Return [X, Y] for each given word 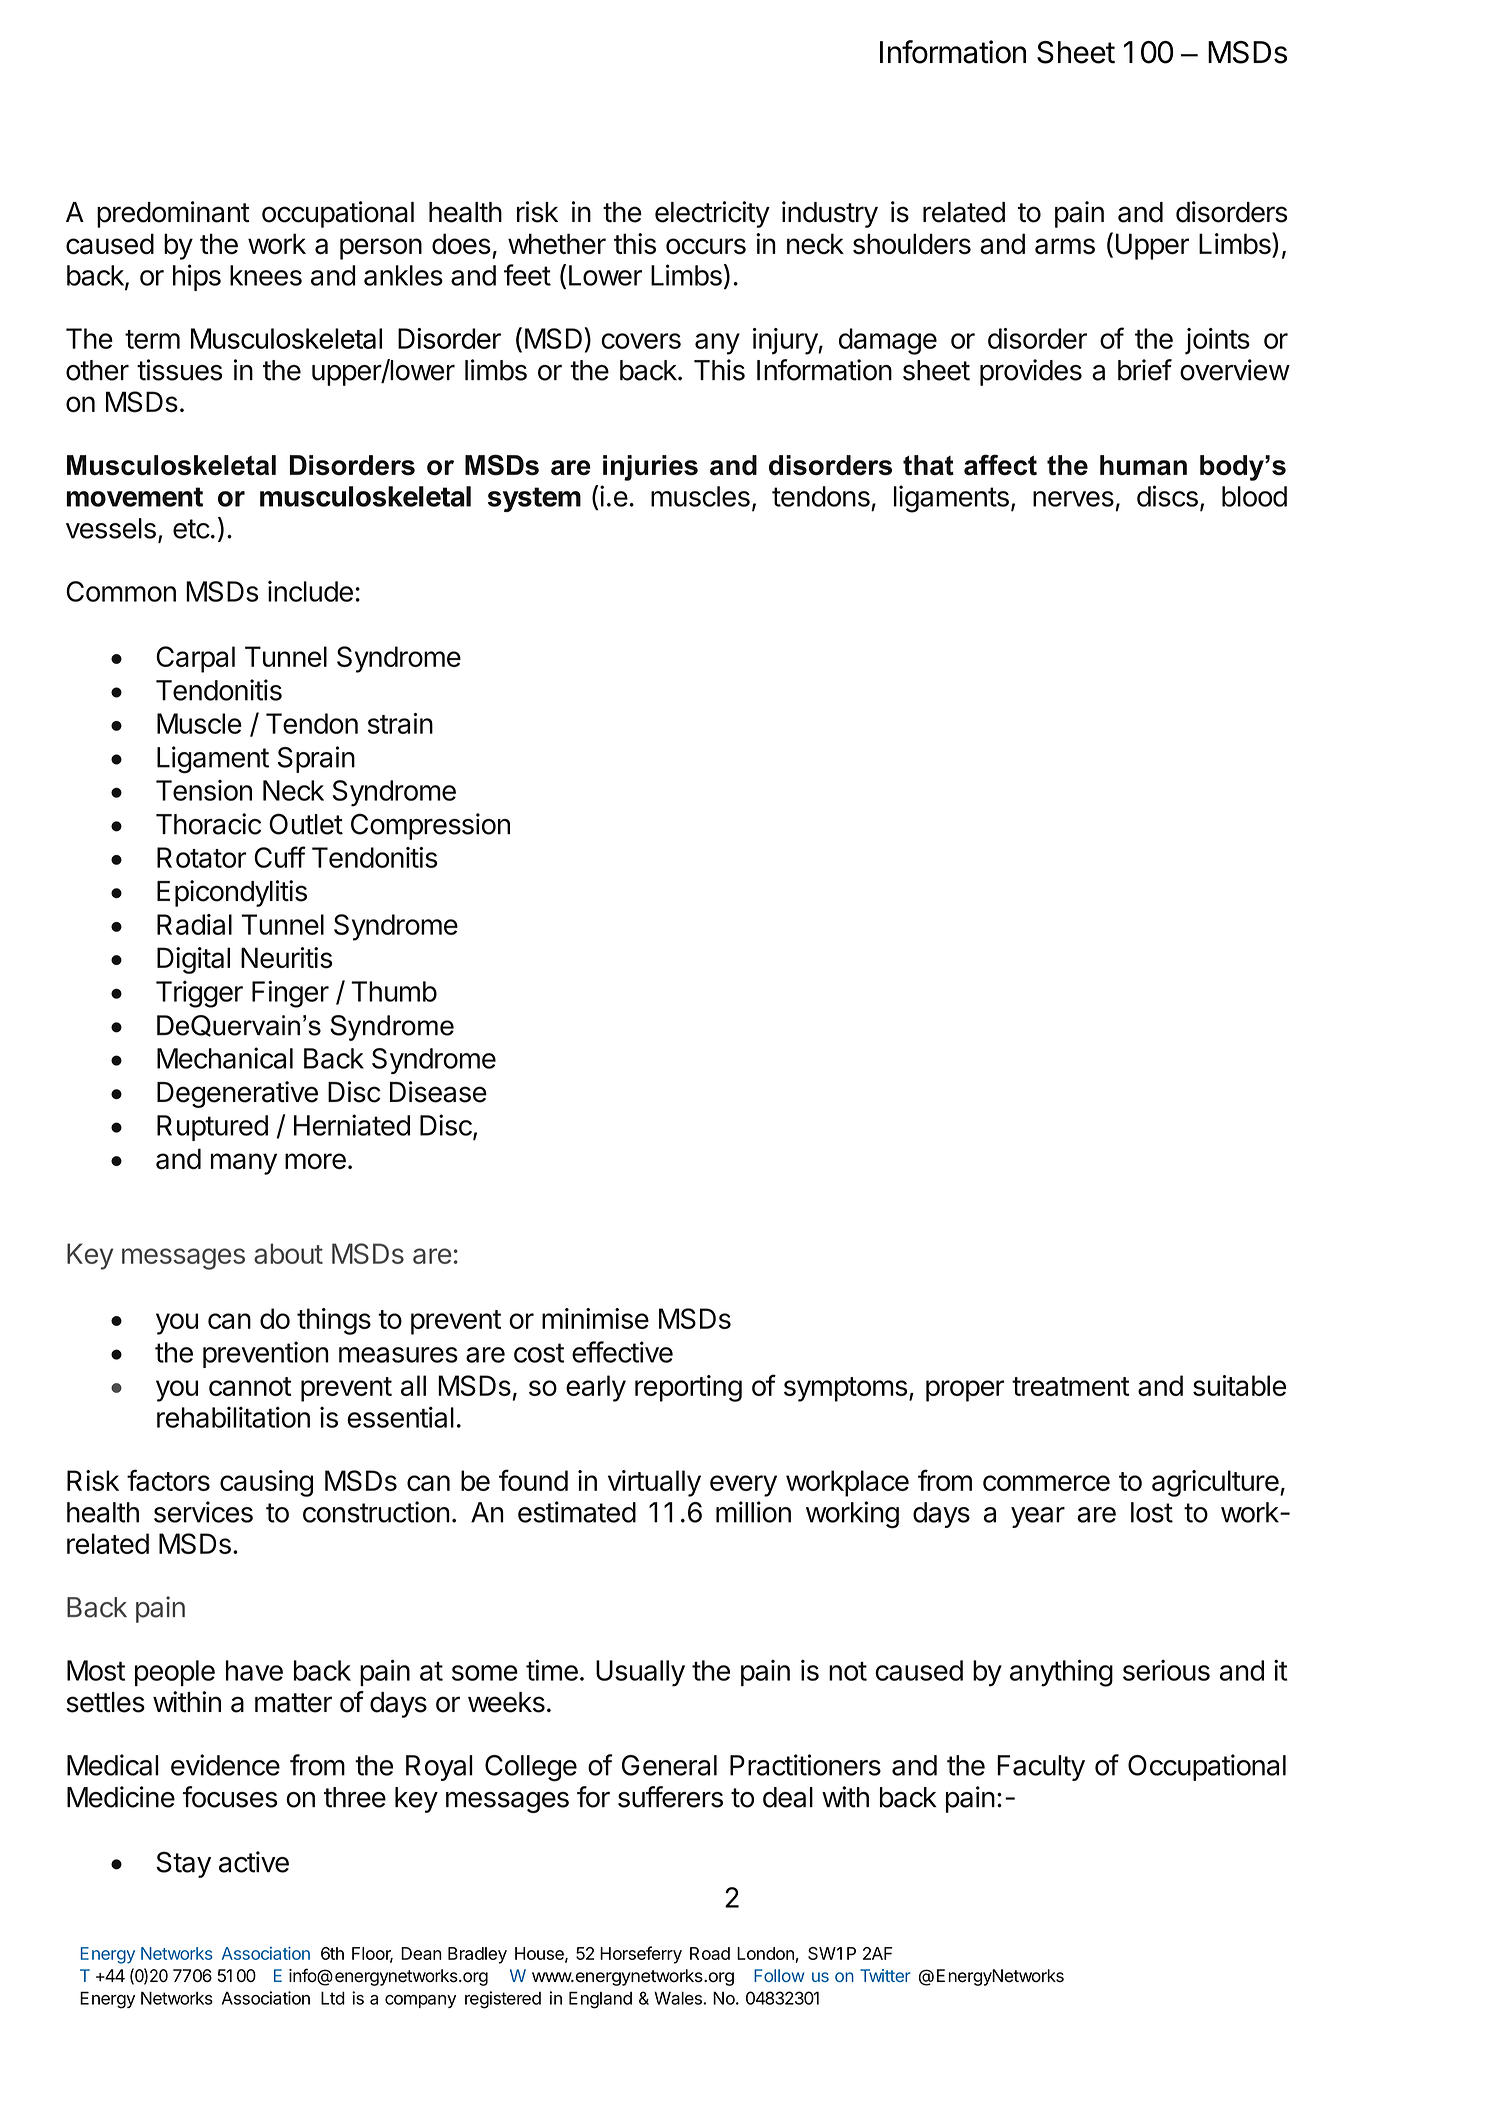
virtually [654, 1483]
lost [1152, 1512]
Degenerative [237, 1094]
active [254, 1862]
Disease [438, 1092]
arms [1065, 246]
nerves [1073, 499]
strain [400, 723]
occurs [706, 246]
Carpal [195, 659]
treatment [1070, 1386]
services [203, 1512]
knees [266, 275]
